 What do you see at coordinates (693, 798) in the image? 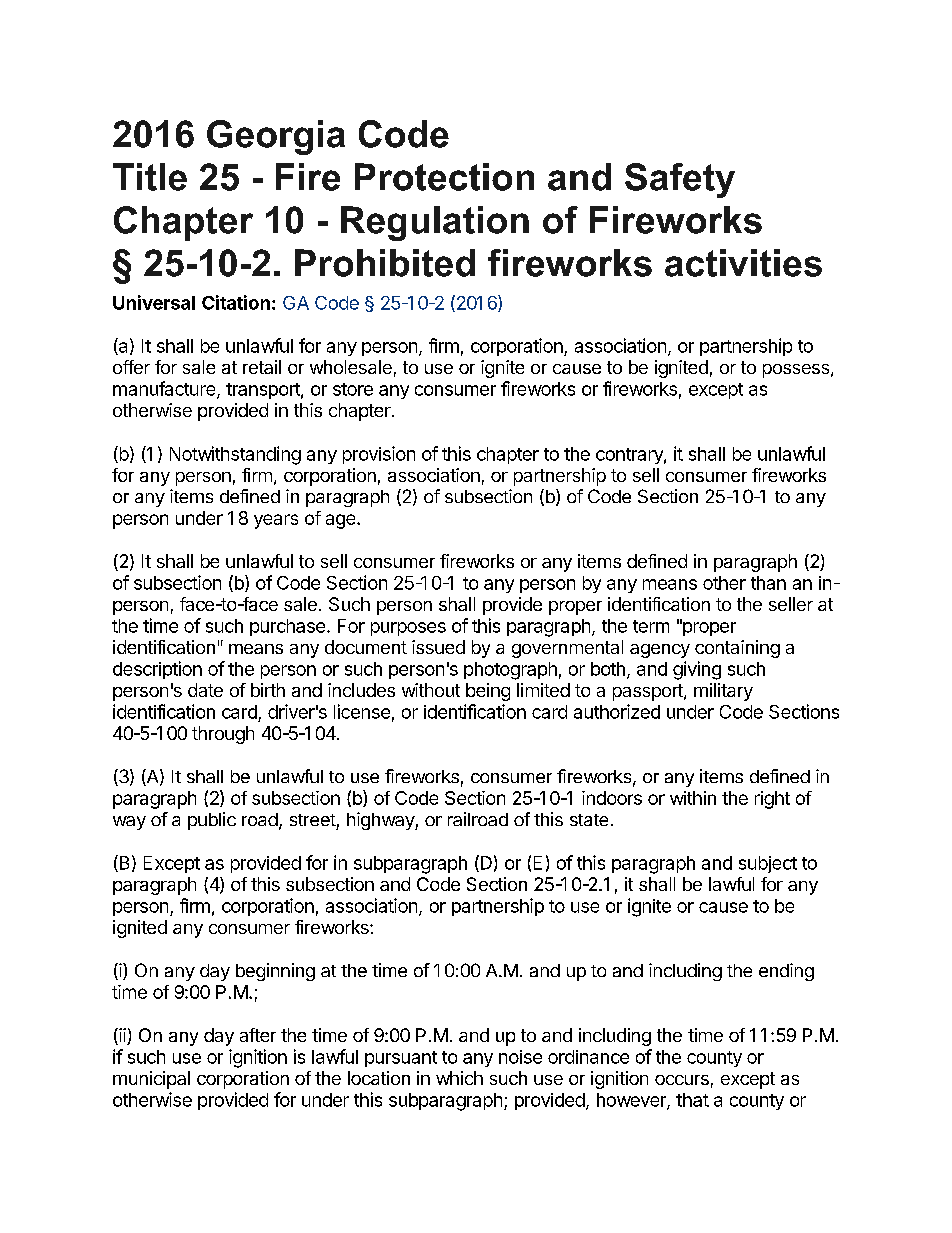
I see `within` at bounding box center [693, 798].
